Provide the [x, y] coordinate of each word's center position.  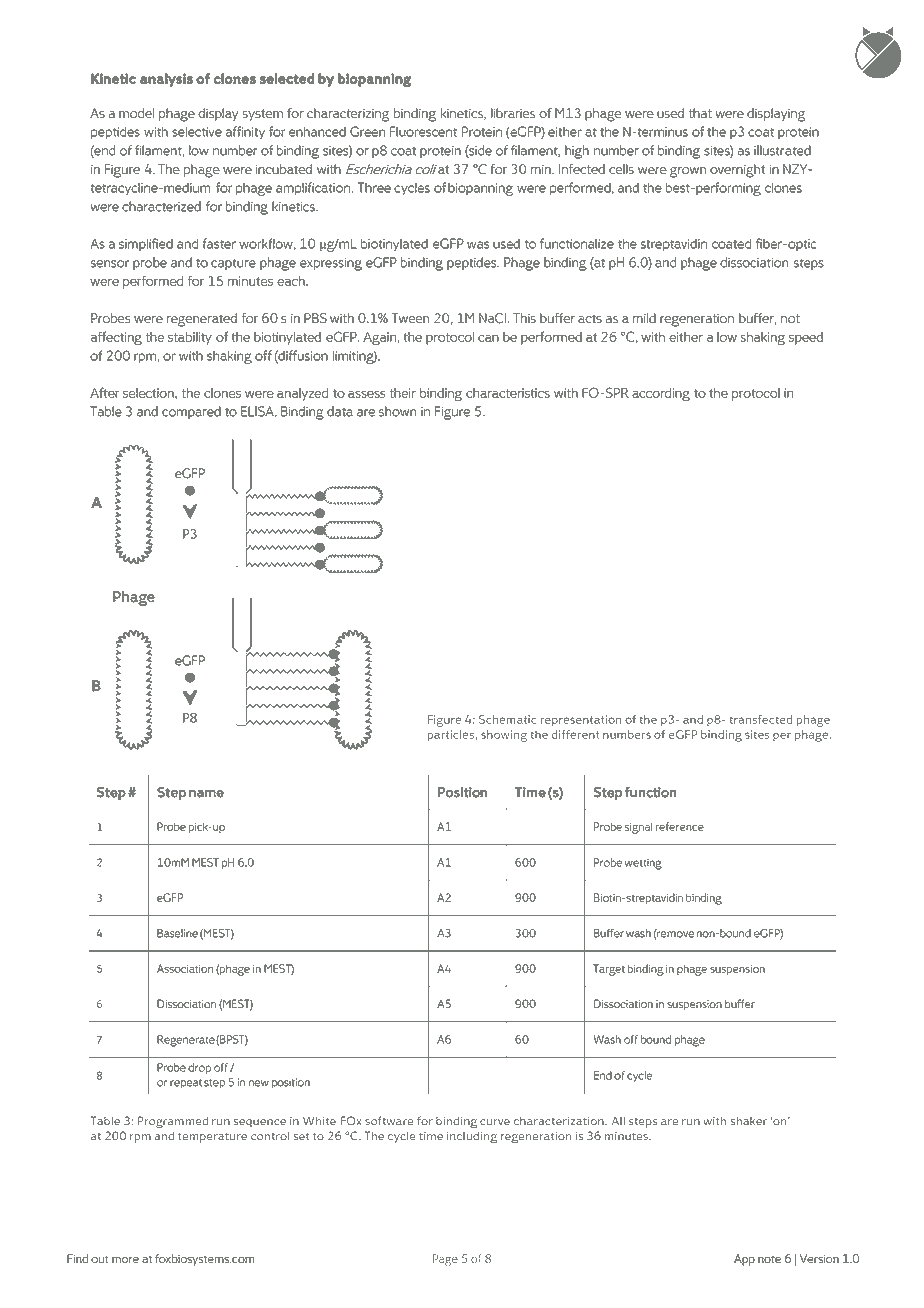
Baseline [177, 933]
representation [581, 720]
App [744, 1260]
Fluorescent [423, 131]
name [206, 794]
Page [445, 1260]
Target [609, 970]
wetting [643, 864]
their [403, 393]
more [125, 1260]
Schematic [507, 719]
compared [191, 412]
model [136, 113]
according [661, 394]
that [700, 113]
